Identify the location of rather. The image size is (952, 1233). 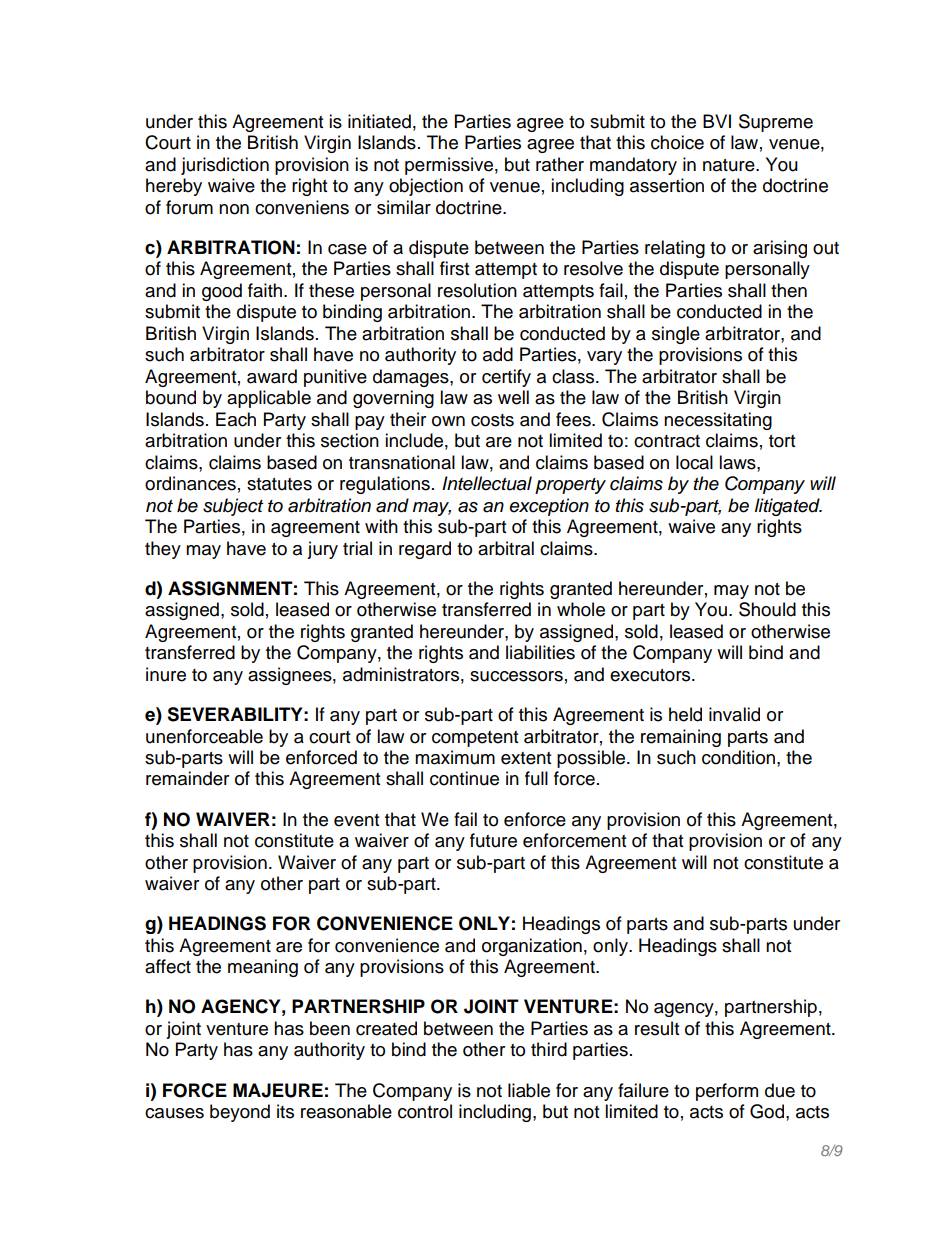
(560, 164).
